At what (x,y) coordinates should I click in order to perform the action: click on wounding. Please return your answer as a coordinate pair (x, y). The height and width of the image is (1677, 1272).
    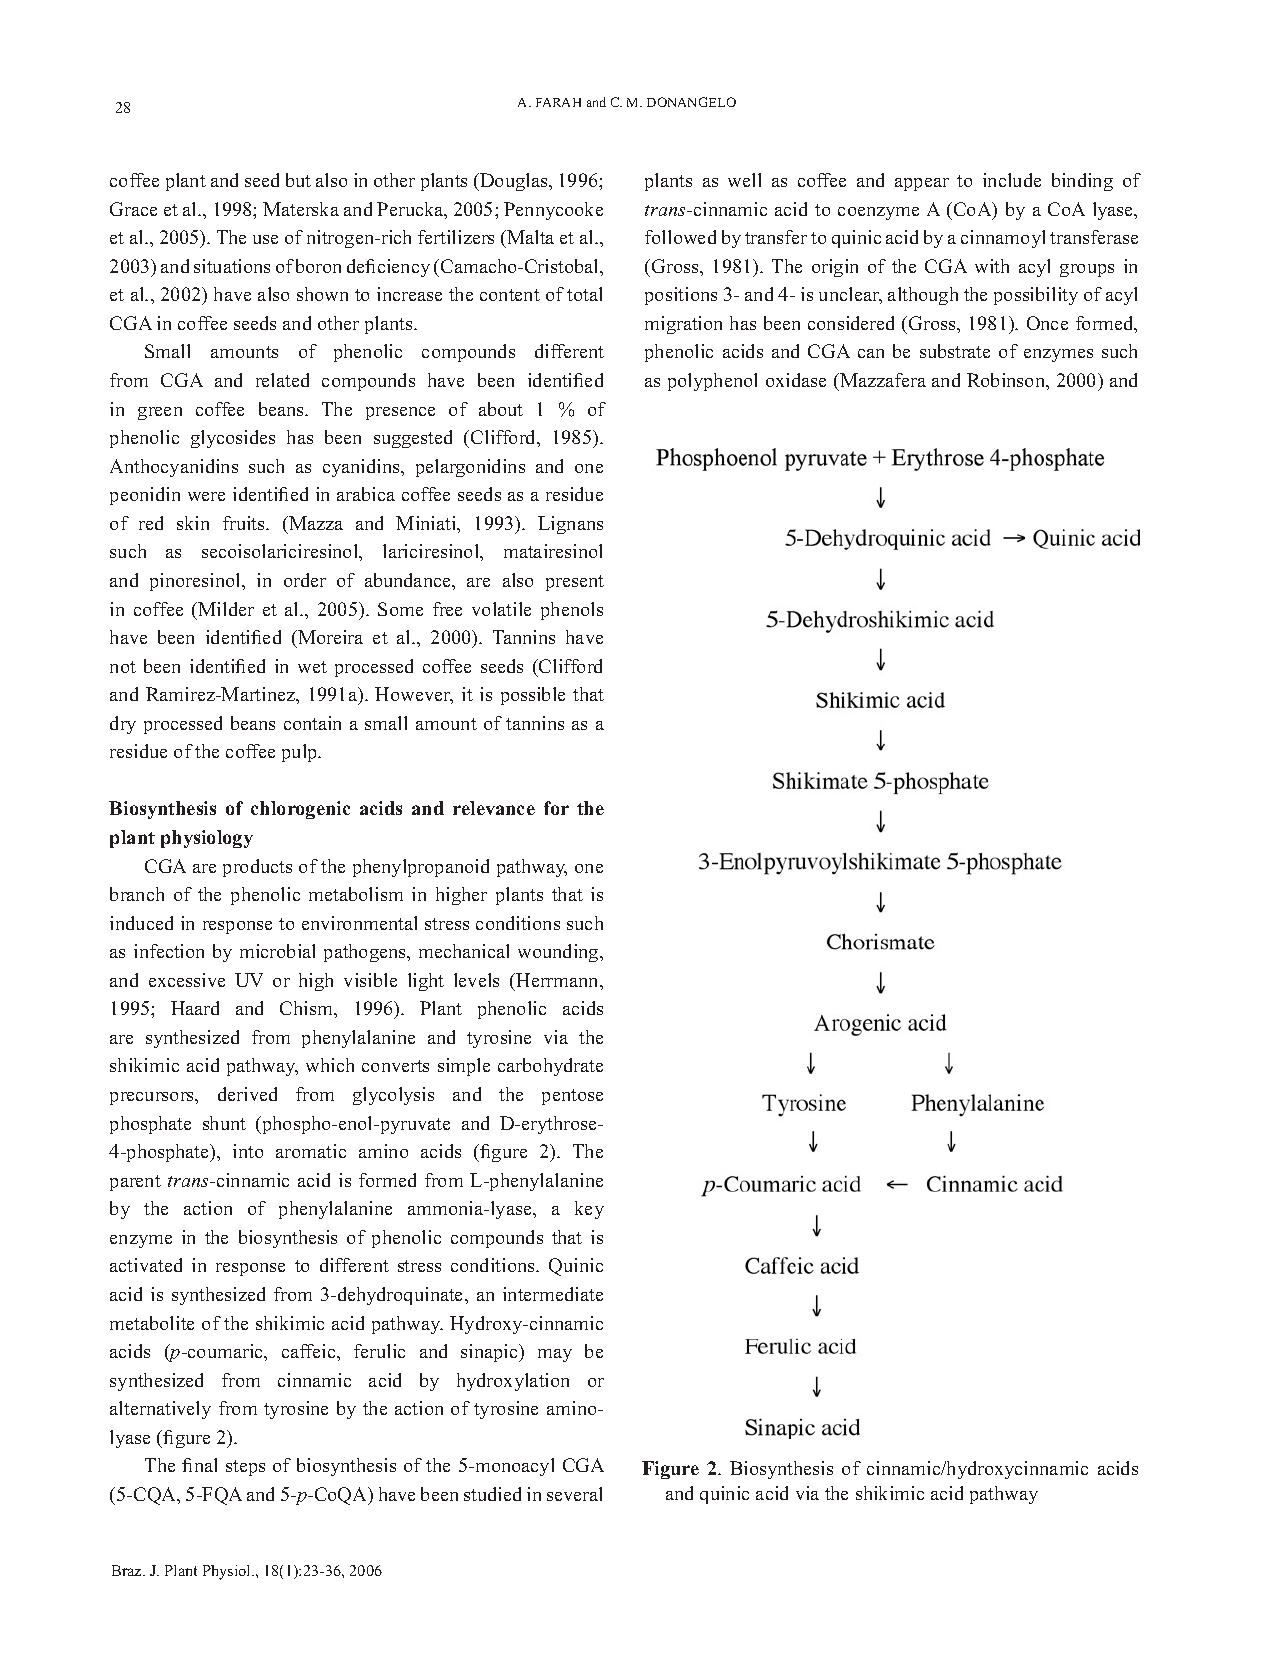
    Looking at the image, I should click on (559, 953).
